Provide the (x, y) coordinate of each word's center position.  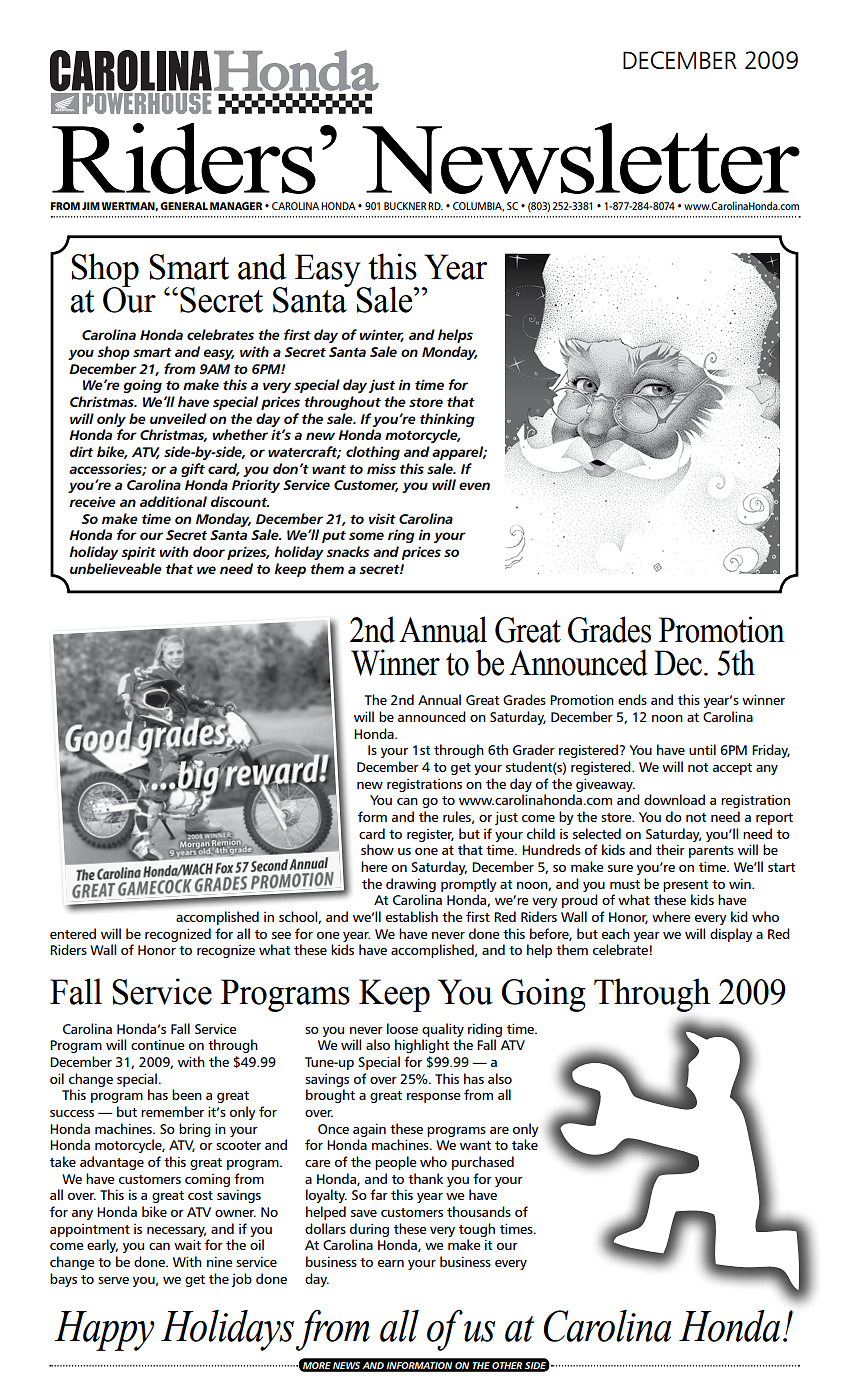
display (731, 935)
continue (157, 1044)
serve (113, 1280)
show (377, 849)
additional (173, 501)
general (184, 206)
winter (382, 335)
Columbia (478, 207)
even (474, 486)
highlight (422, 1046)
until (702, 749)
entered (73, 933)
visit (382, 518)
